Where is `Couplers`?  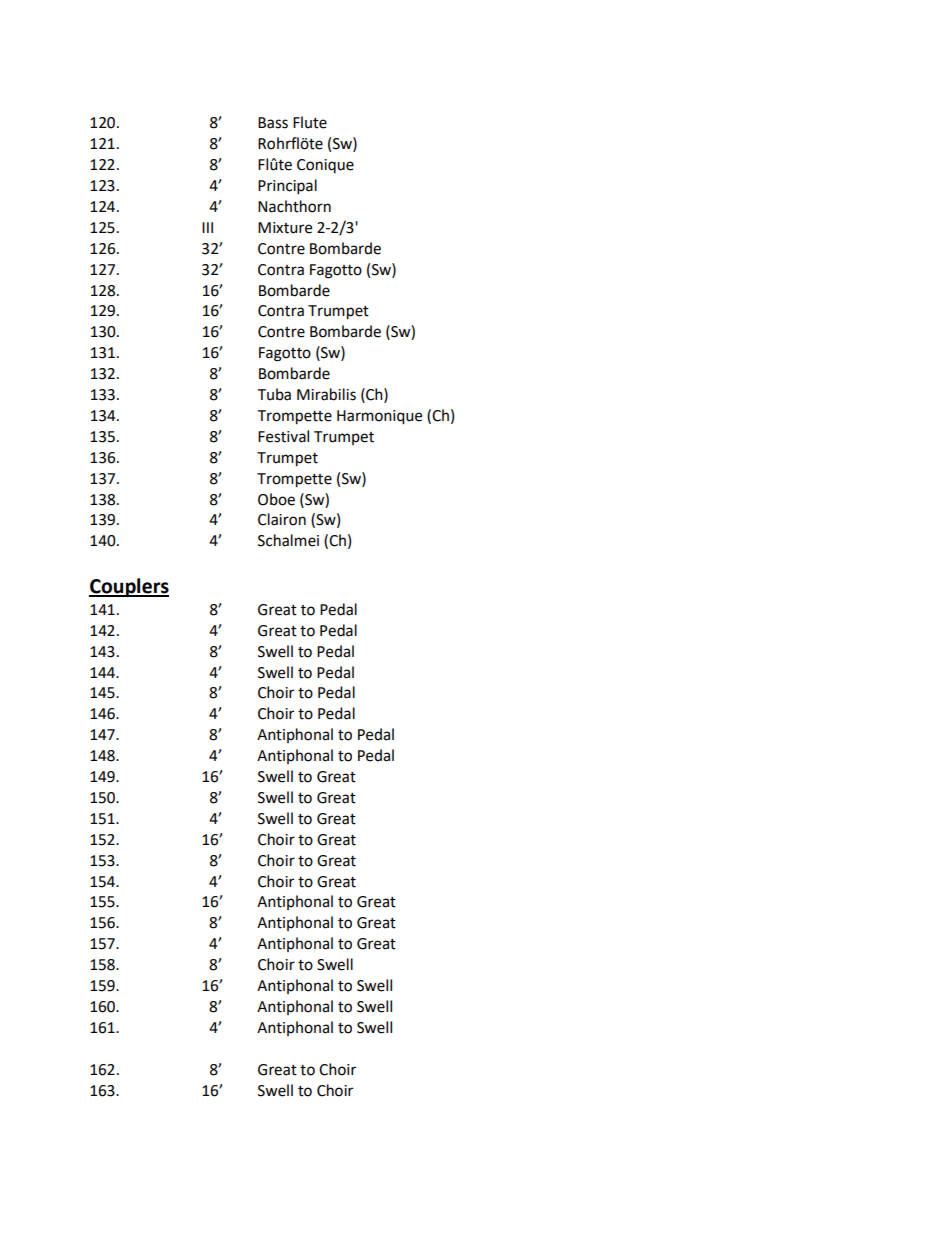
Couplers is located at coordinates (129, 587).
